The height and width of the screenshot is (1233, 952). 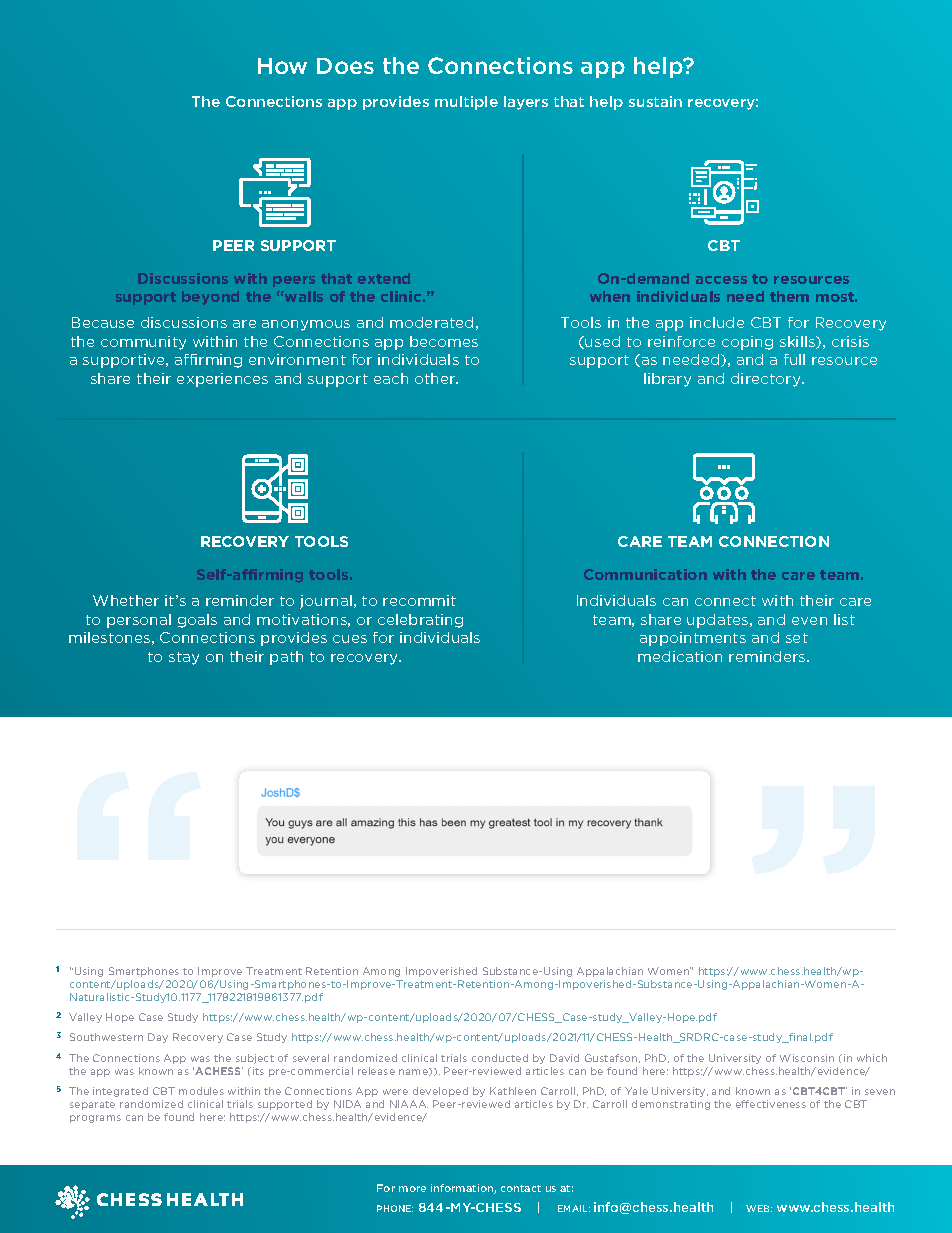 I want to click on How, so click(x=282, y=66).
